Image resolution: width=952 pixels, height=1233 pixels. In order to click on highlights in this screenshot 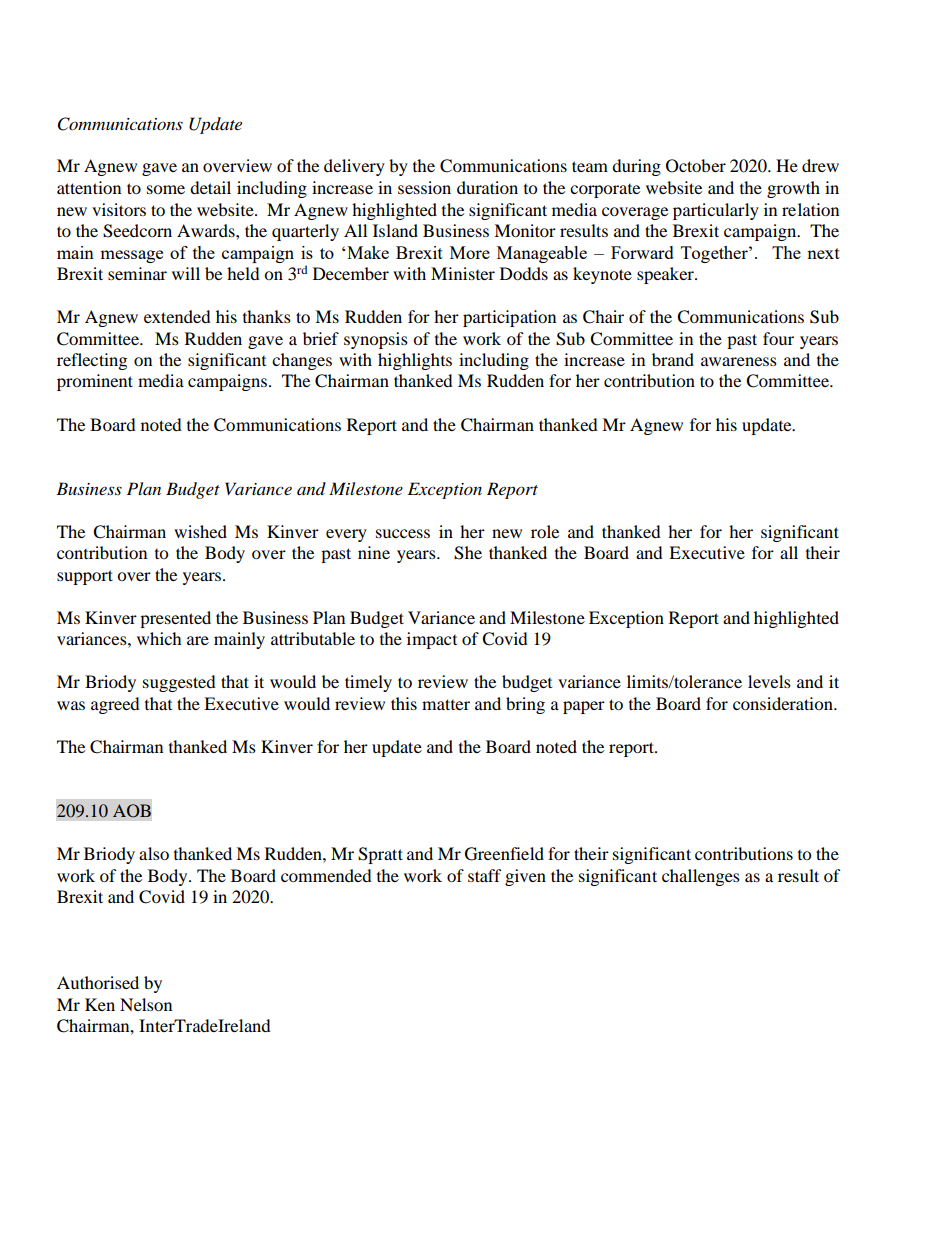, I will do `click(415, 361)`.
